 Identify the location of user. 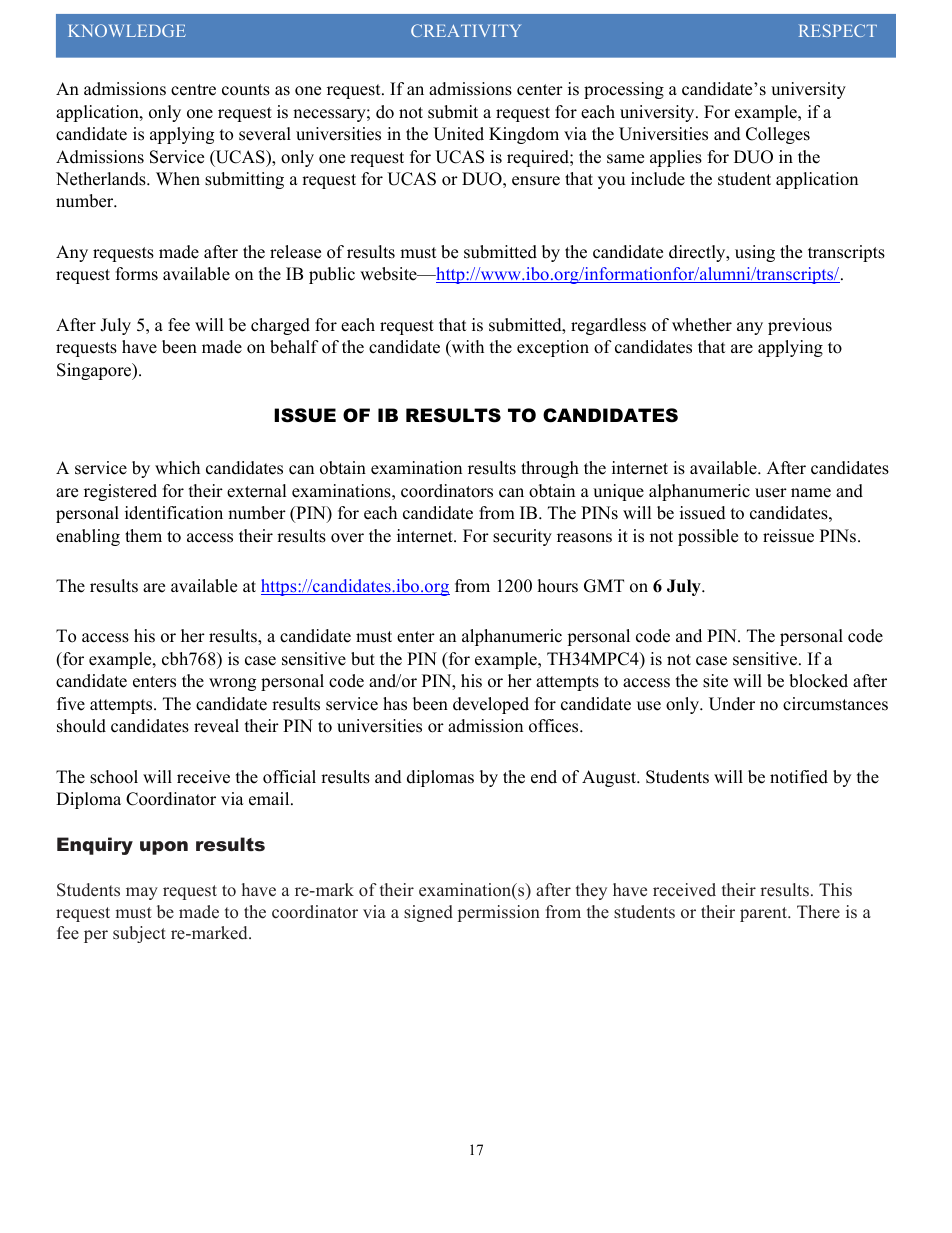
(771, 493).
